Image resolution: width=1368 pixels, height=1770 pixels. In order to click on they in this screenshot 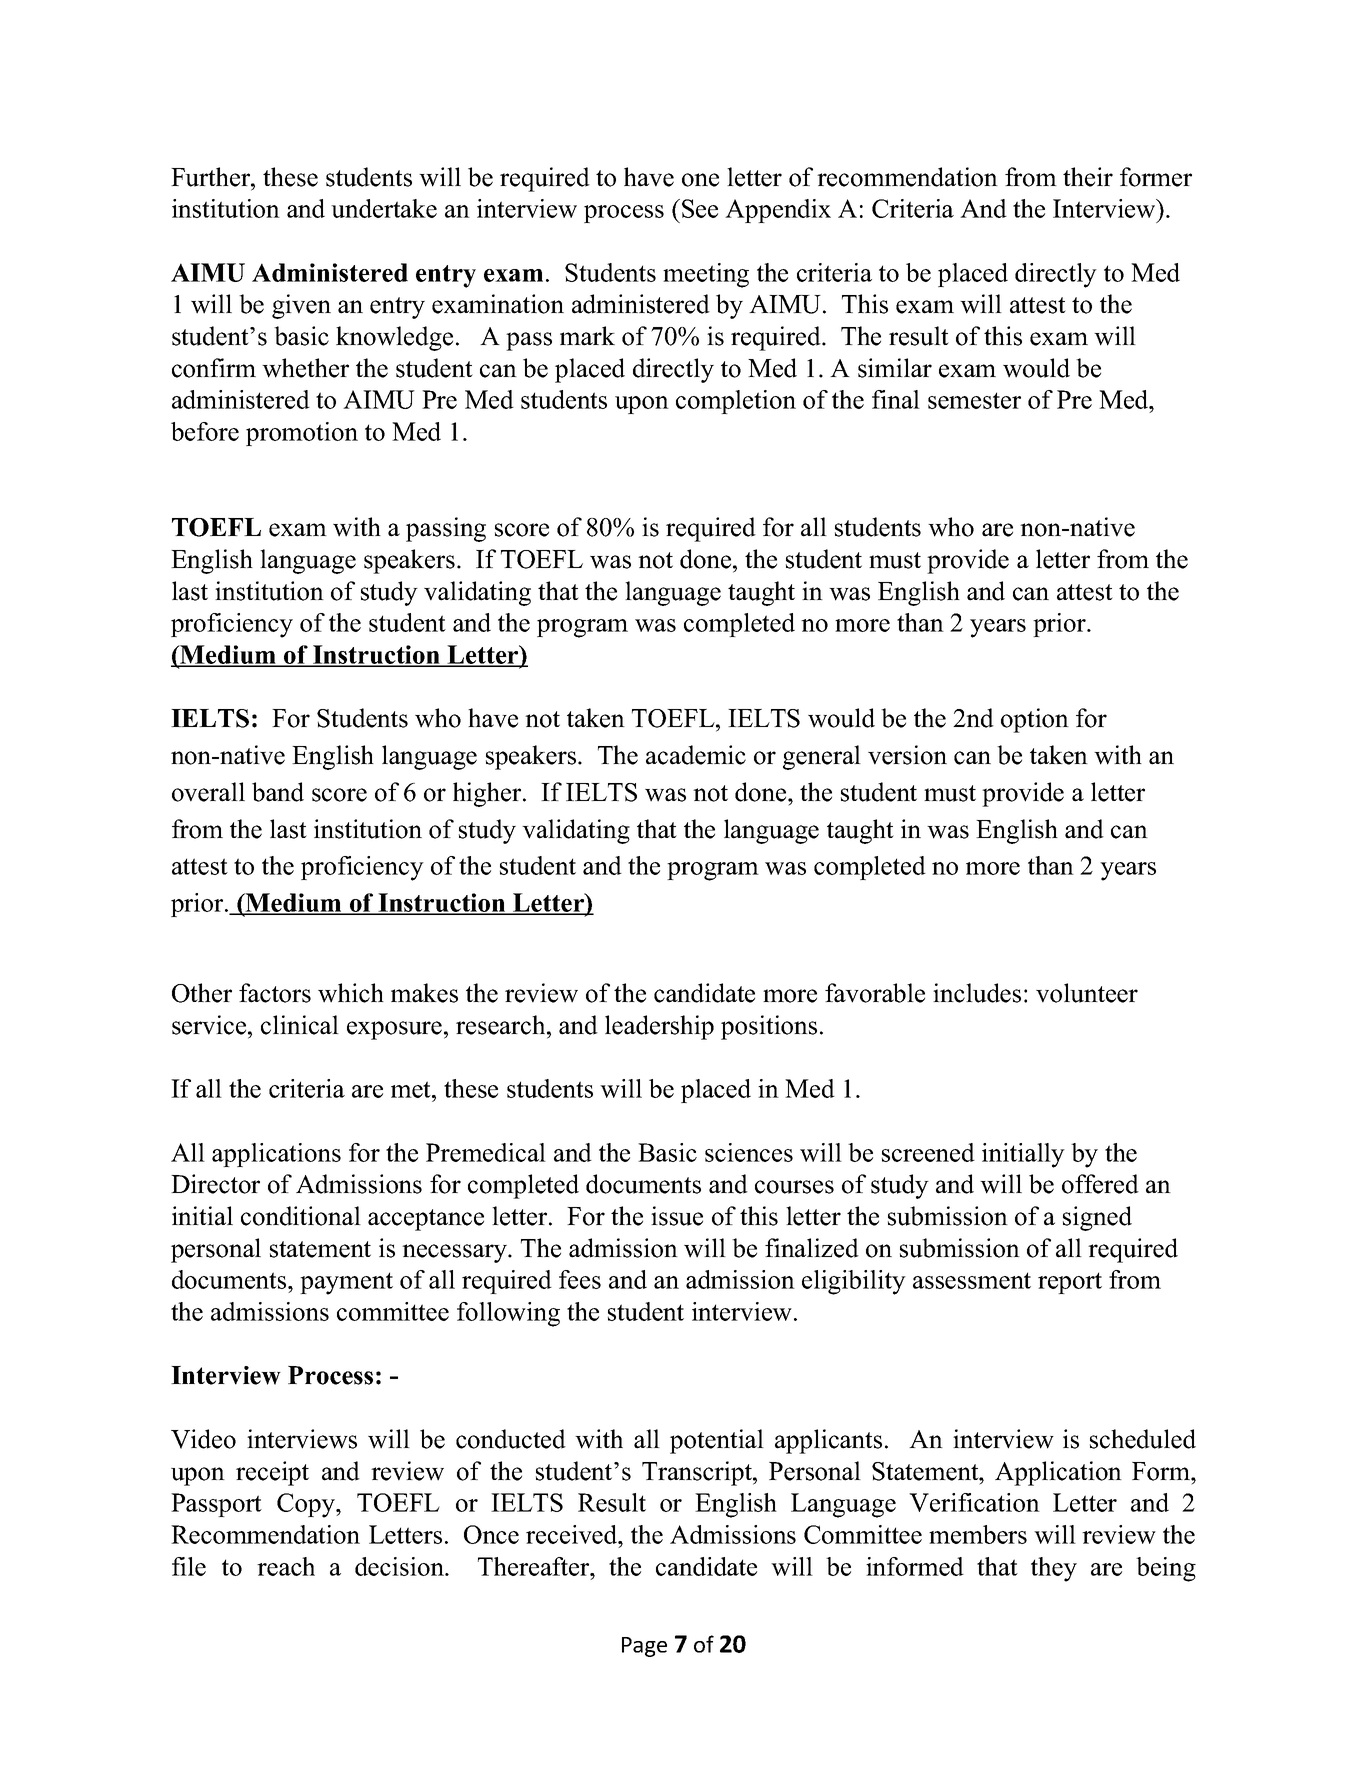, I will do `click(1054, 1569)`.
